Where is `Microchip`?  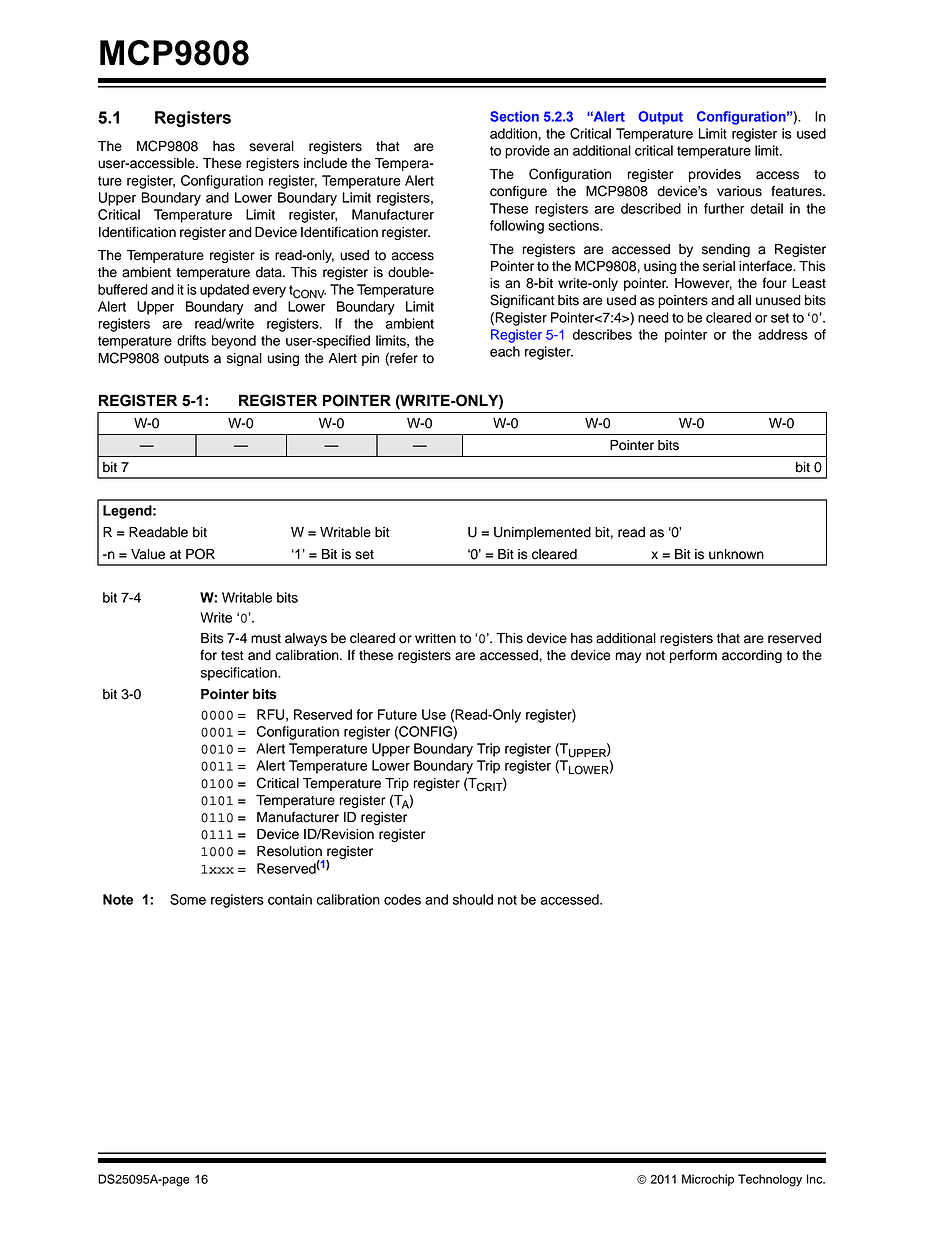
Microchip is located at coordinates (708, 1180).
